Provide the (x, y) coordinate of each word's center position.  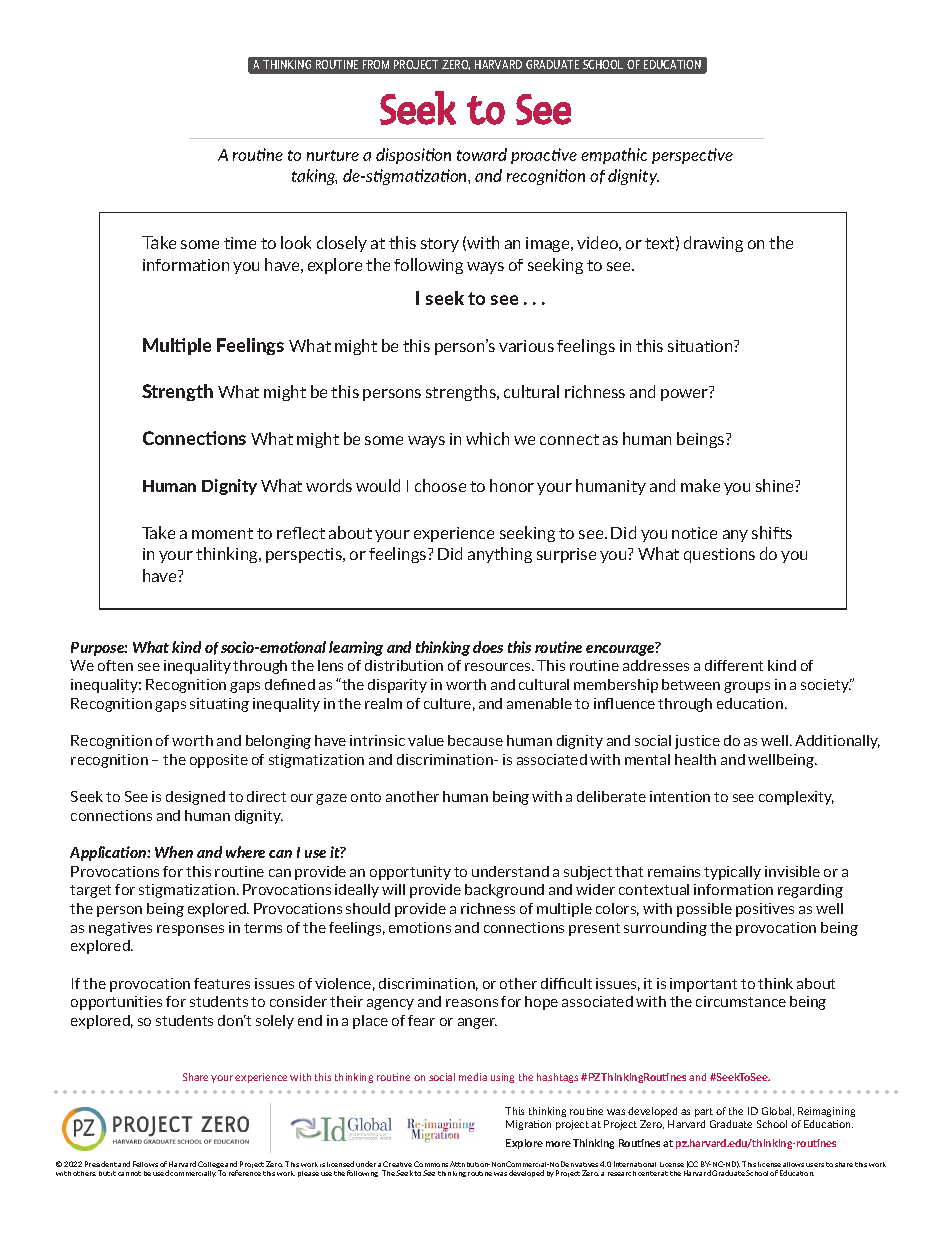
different (734, 665)
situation (701, 346)
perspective (692, 156)
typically (732, 873)
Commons (431, 1164)
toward (482, 154)
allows (793, 1164)
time (240, 243)
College (211, 1166)
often (115, 665)
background (504, 891)
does (488, 647)
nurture (333, 155)
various (526, 346)
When (174, 852)
